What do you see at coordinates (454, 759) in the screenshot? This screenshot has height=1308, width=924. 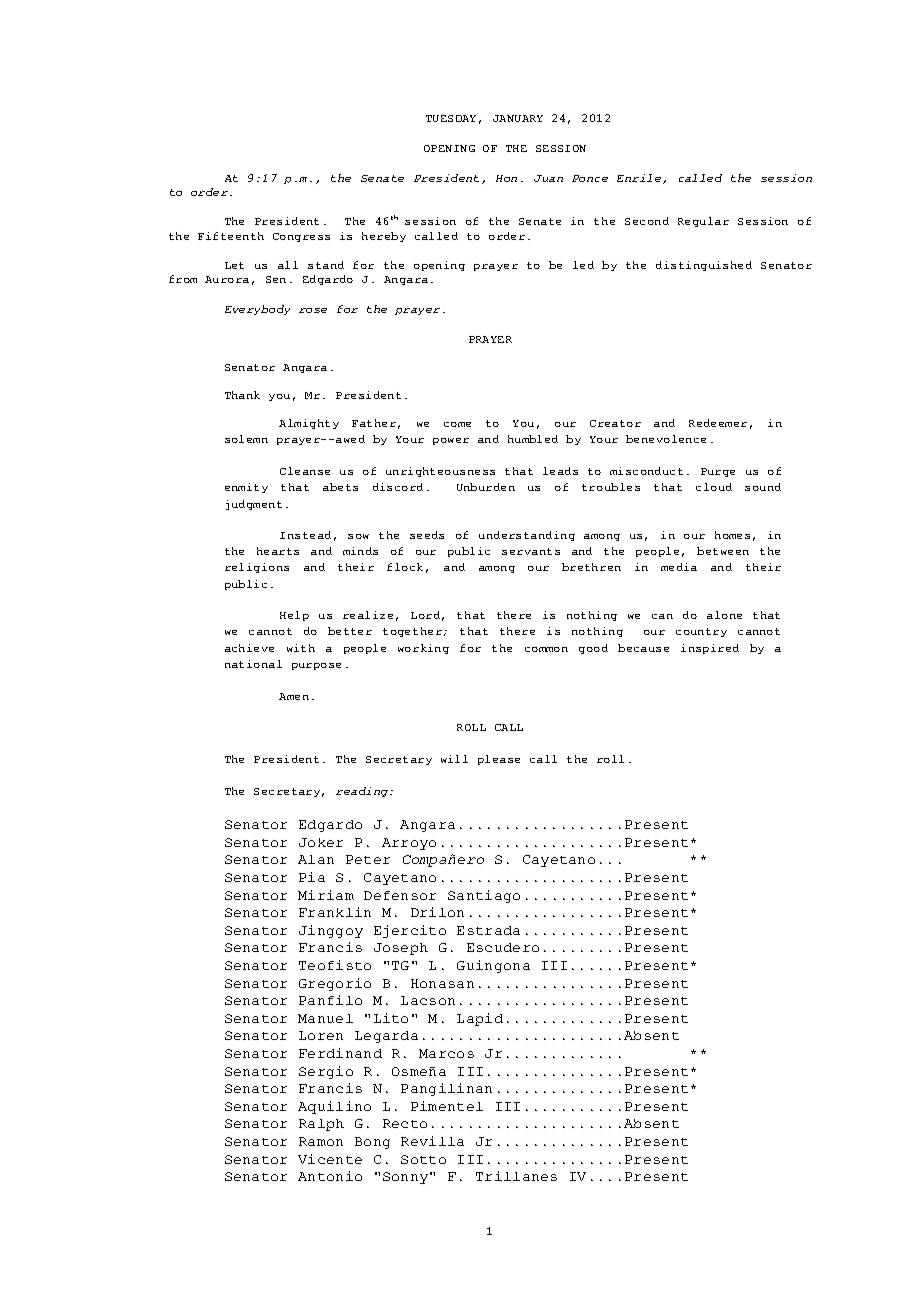 I see `will` at bounding box center [454, 759].
